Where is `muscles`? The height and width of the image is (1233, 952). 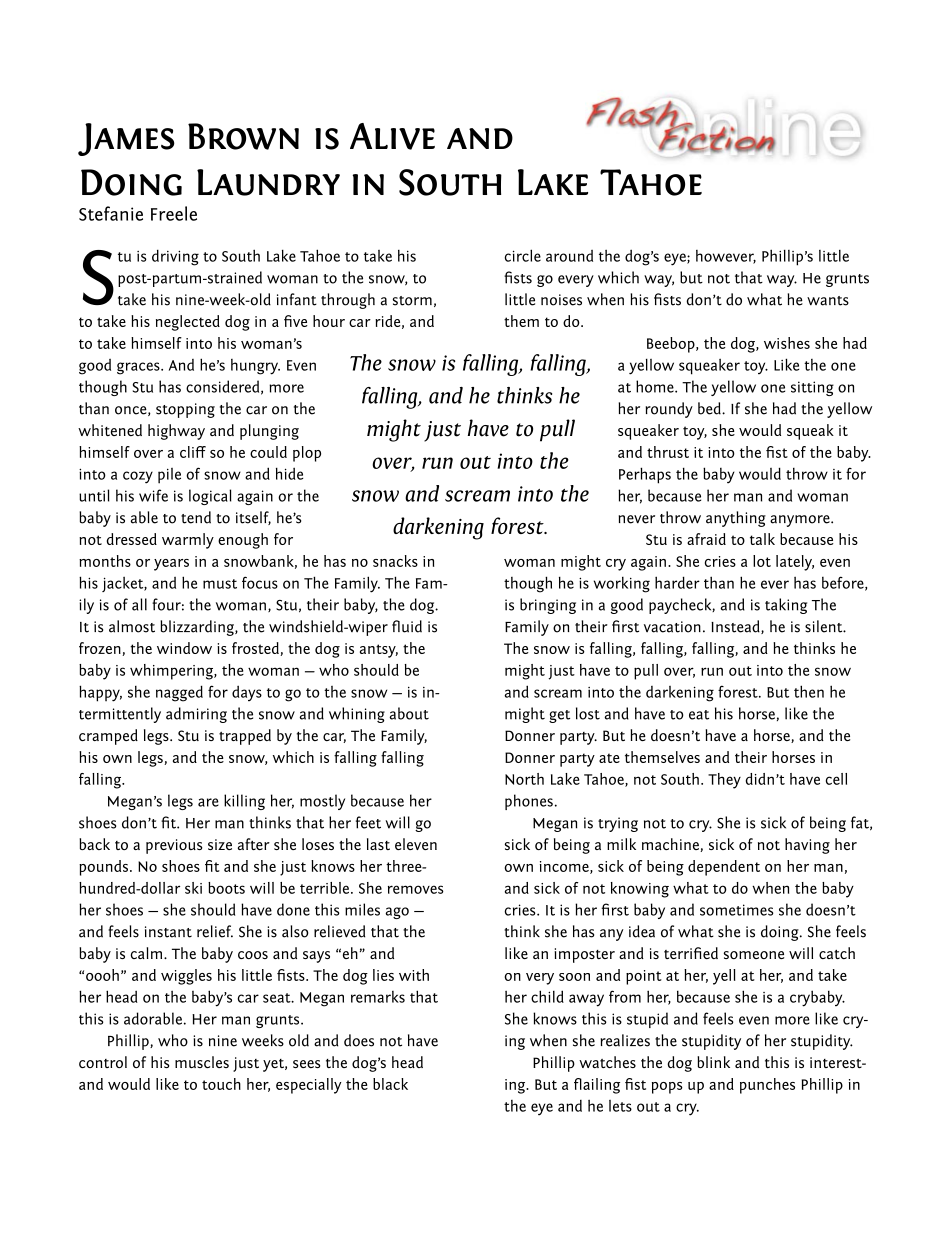 muscles is located at coordinates (202, 1062).
